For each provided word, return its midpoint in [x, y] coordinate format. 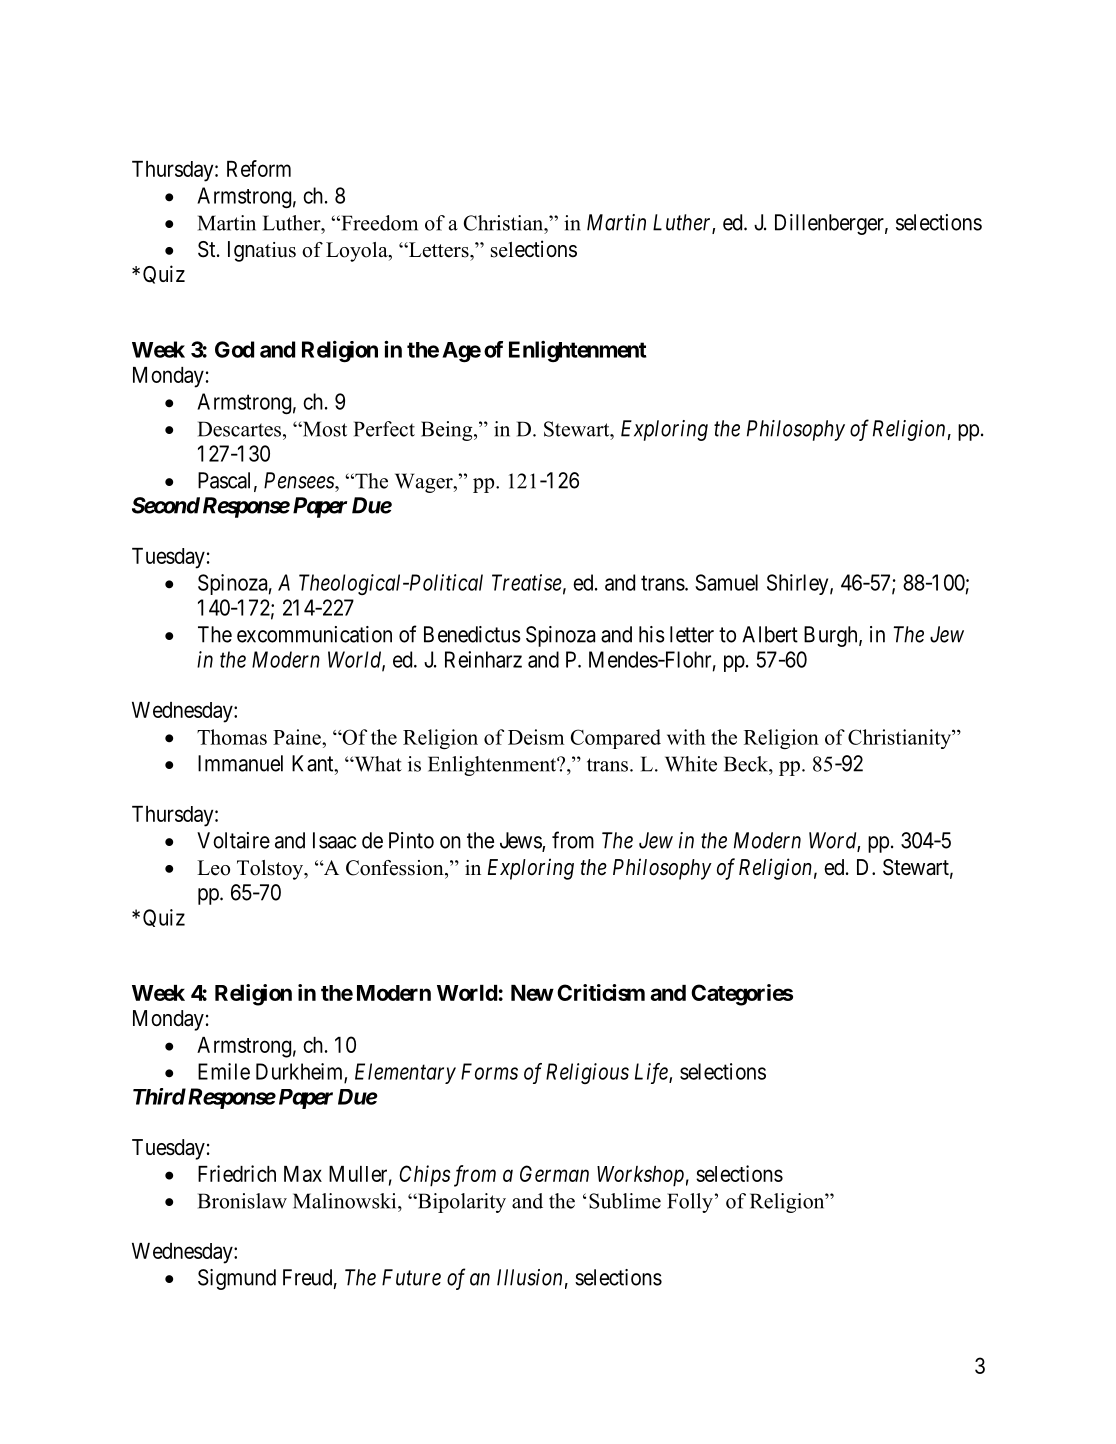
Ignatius [262, 251]
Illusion [529, 1277]
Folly [690, 1203]
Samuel [726, 582]
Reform [259, 168]
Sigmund [237, 1279]
